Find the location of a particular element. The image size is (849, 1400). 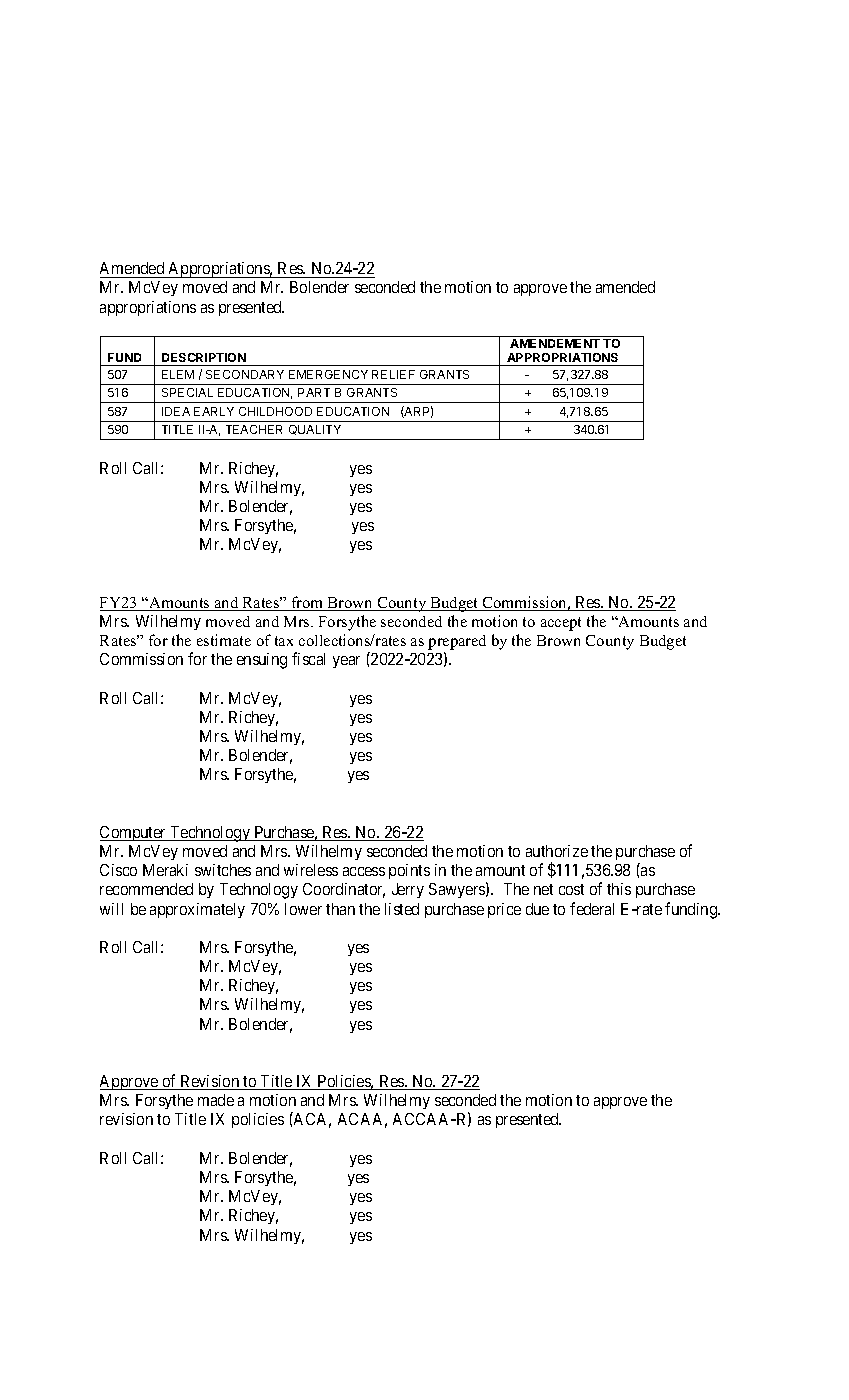

EMERGENCY is located at coordinates (328, 374).
